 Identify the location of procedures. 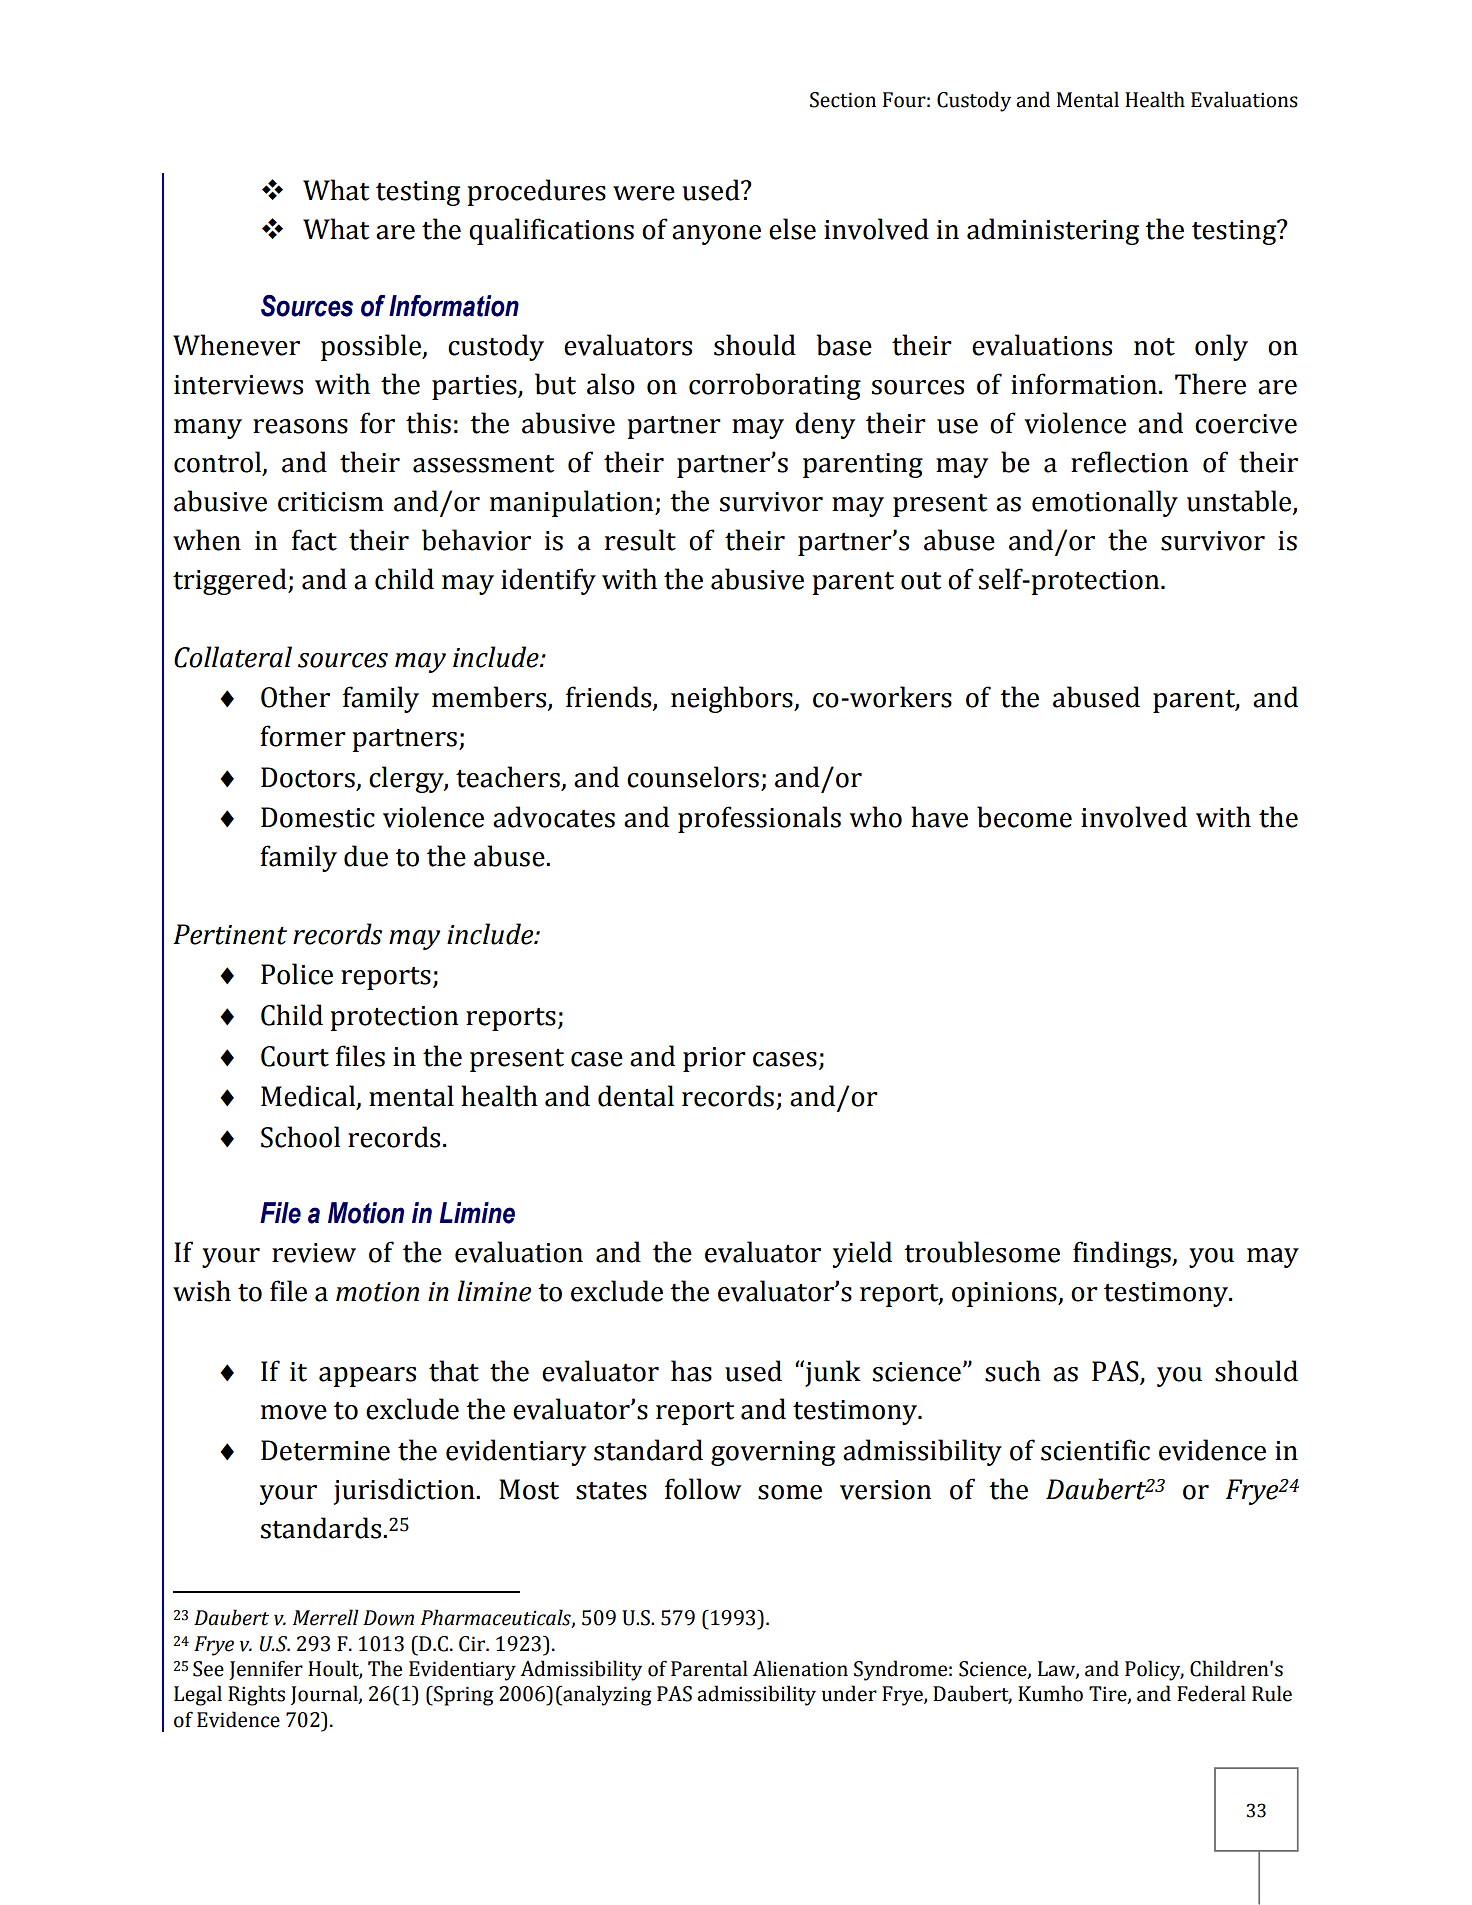
(536, 192).
